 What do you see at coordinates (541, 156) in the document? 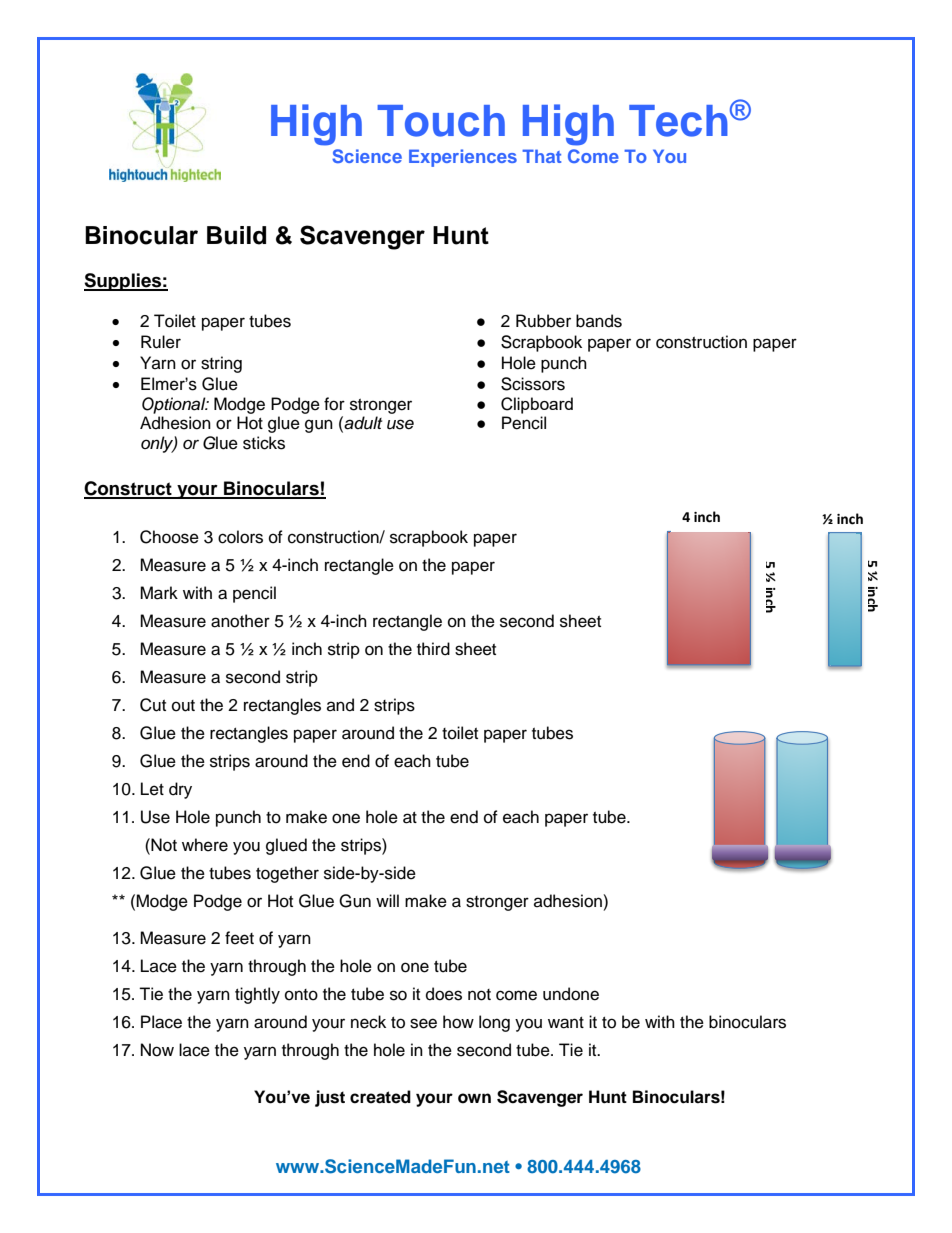
I see `That` at bounding box center [541, 156].
